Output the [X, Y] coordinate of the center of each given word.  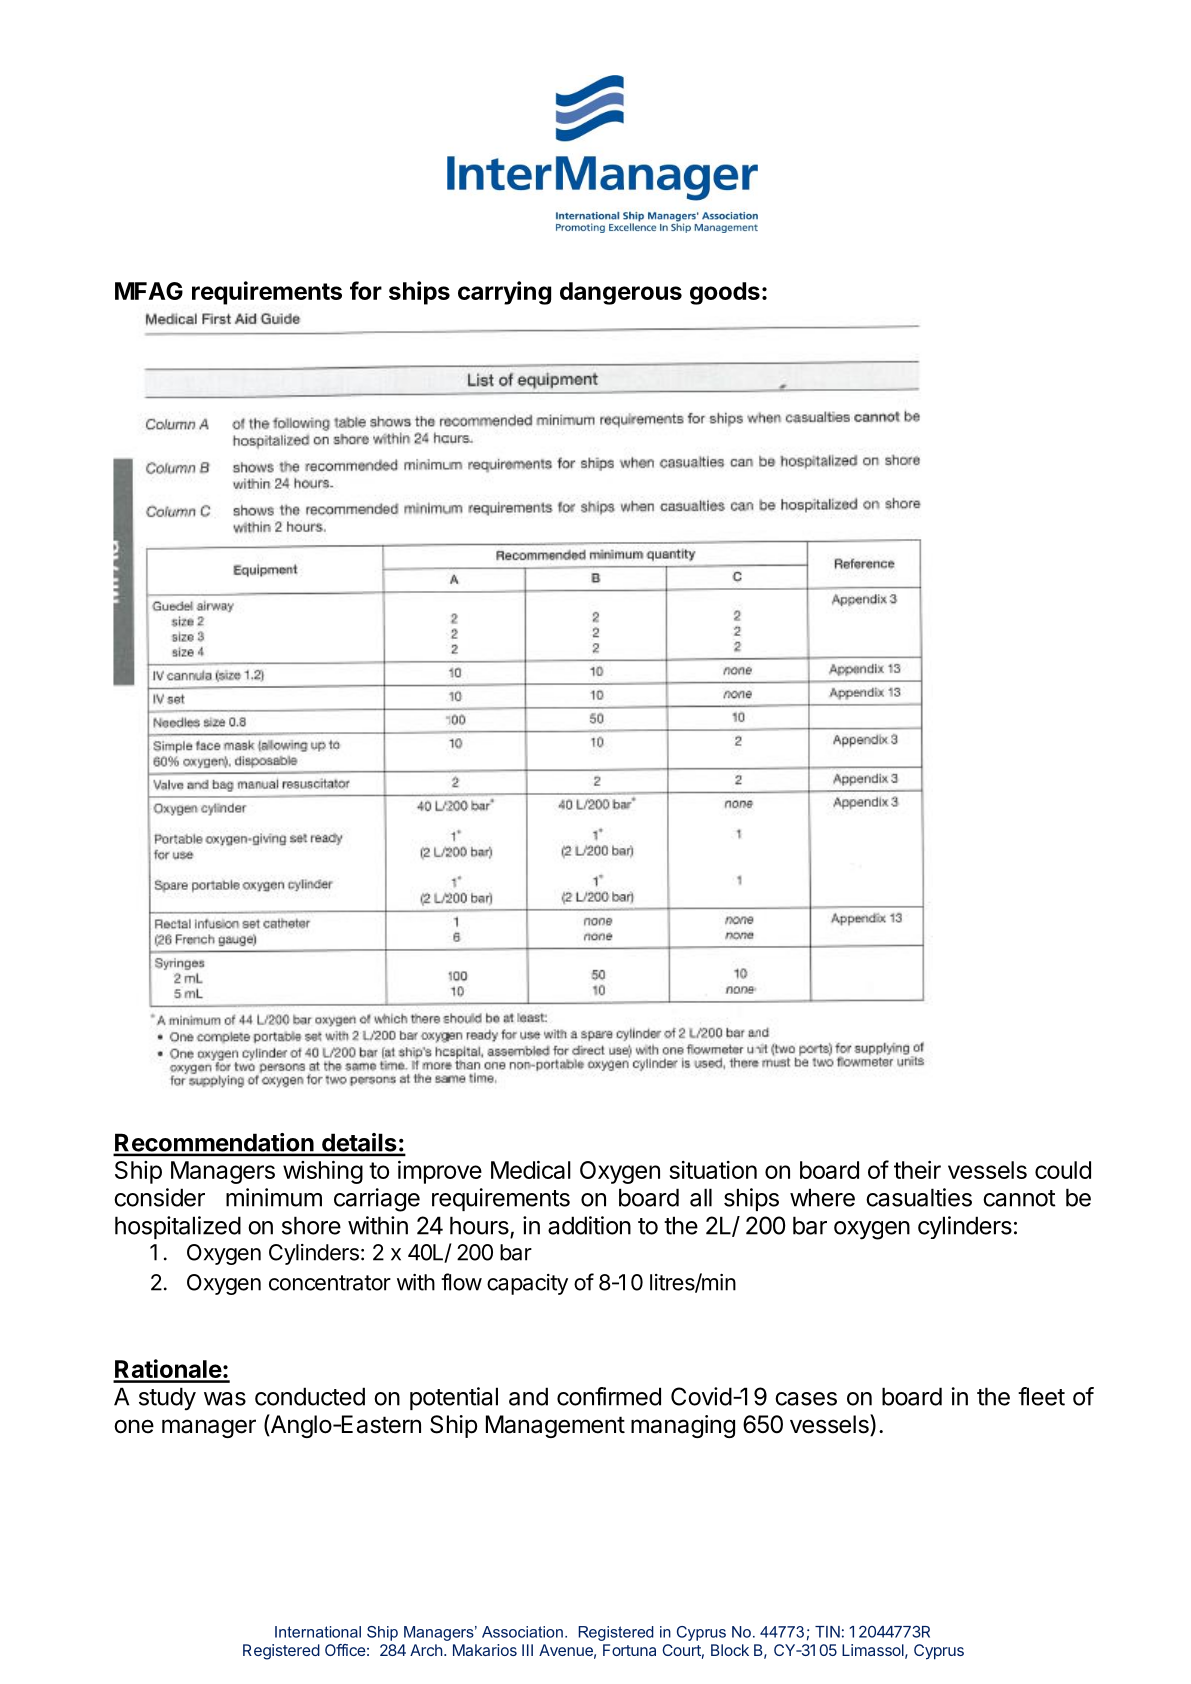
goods [725, 293]
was [225, 1399]
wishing [323, 1172]
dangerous [621, 293]
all [701, 1197]
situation [713, 1170]
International [318, 1632]
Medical [531, 1170]
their [917, 1170]
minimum [274, 1197]
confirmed [609, 1396]
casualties [919, 1197]
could [1063, 1170]
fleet [1041, 1396]
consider [159, 1197]
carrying [504, 293]
